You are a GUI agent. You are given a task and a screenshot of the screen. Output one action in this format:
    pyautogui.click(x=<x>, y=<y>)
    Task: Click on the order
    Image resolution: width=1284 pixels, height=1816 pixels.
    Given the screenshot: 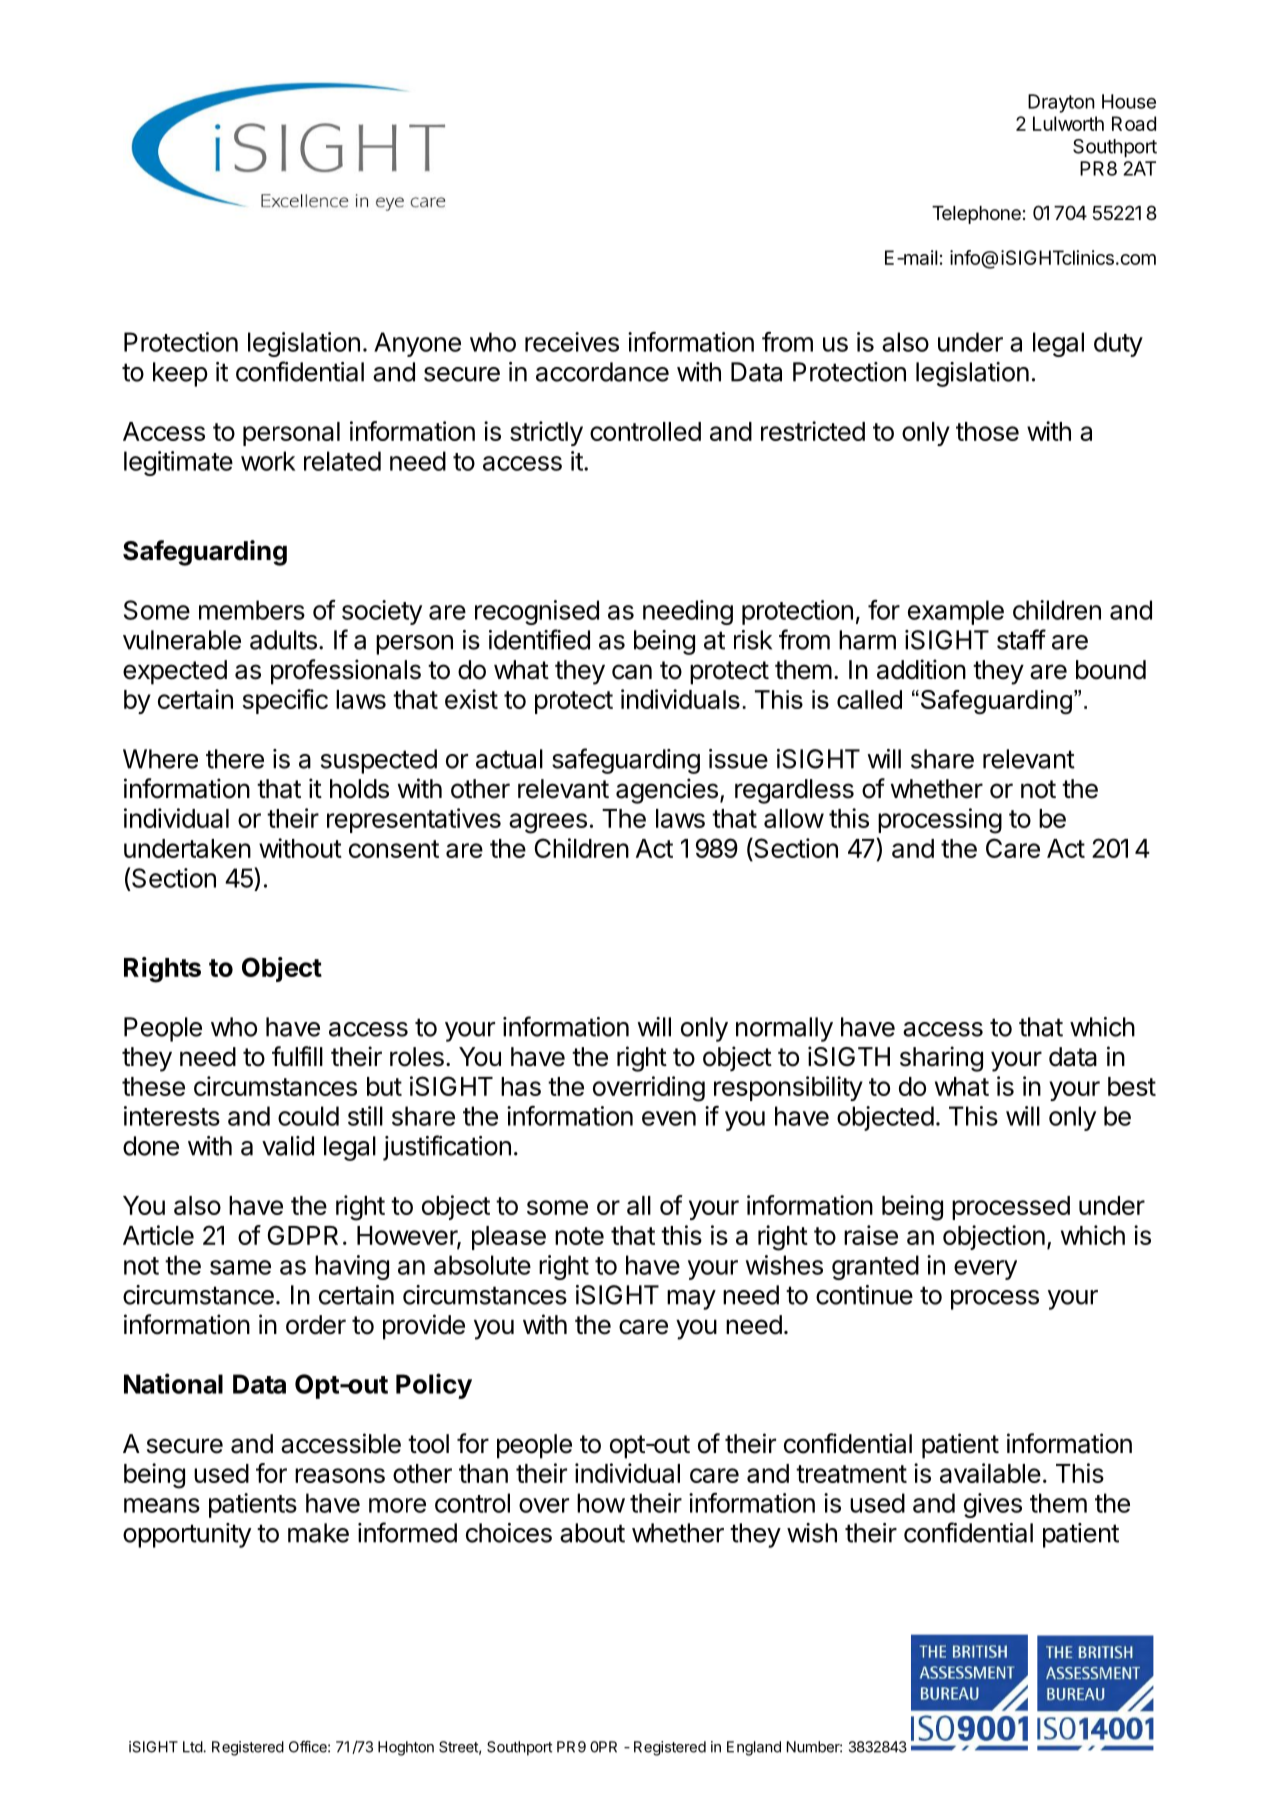 What is the action you would take?
    pyautogui.click(x=316, y=1325)
